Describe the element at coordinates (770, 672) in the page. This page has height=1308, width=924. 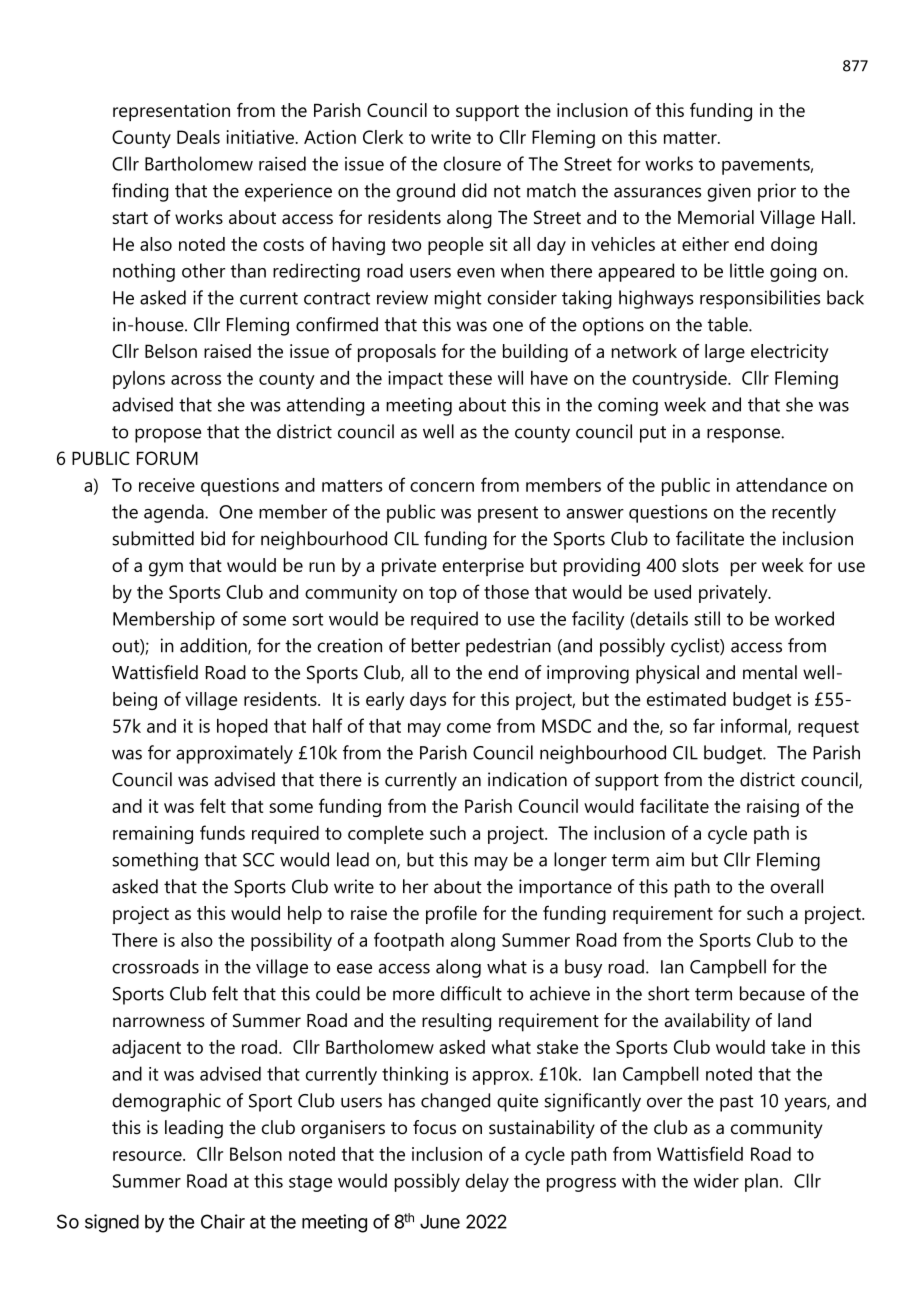
I see `mental` at that location.
